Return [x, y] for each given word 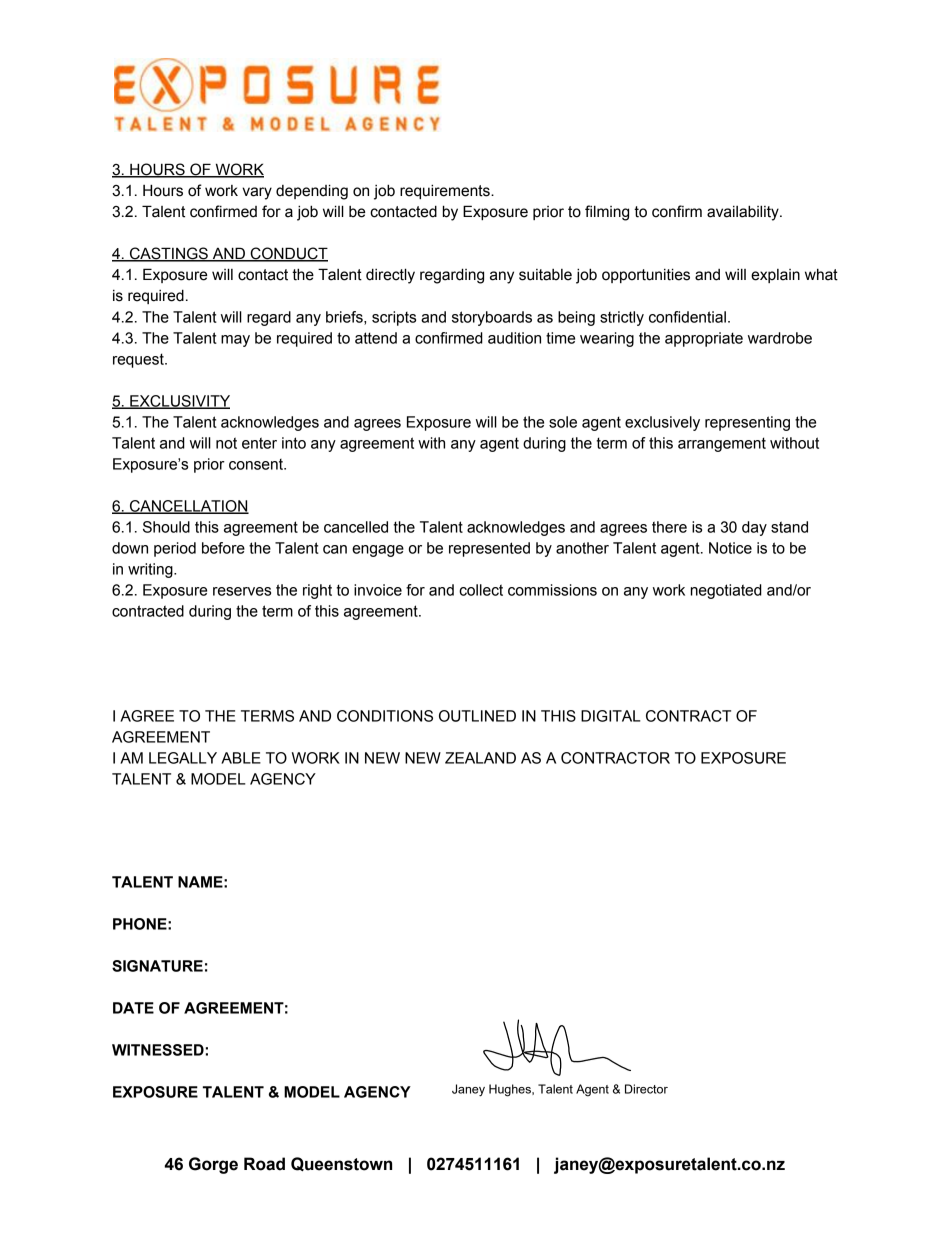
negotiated [726, 591]
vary [257, 193]
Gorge [213, 1165]
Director [646, 1089]
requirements [446, 191]
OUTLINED [477, 716]
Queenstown [341, 1164]
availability [744, 213]
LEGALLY [183, 758]
